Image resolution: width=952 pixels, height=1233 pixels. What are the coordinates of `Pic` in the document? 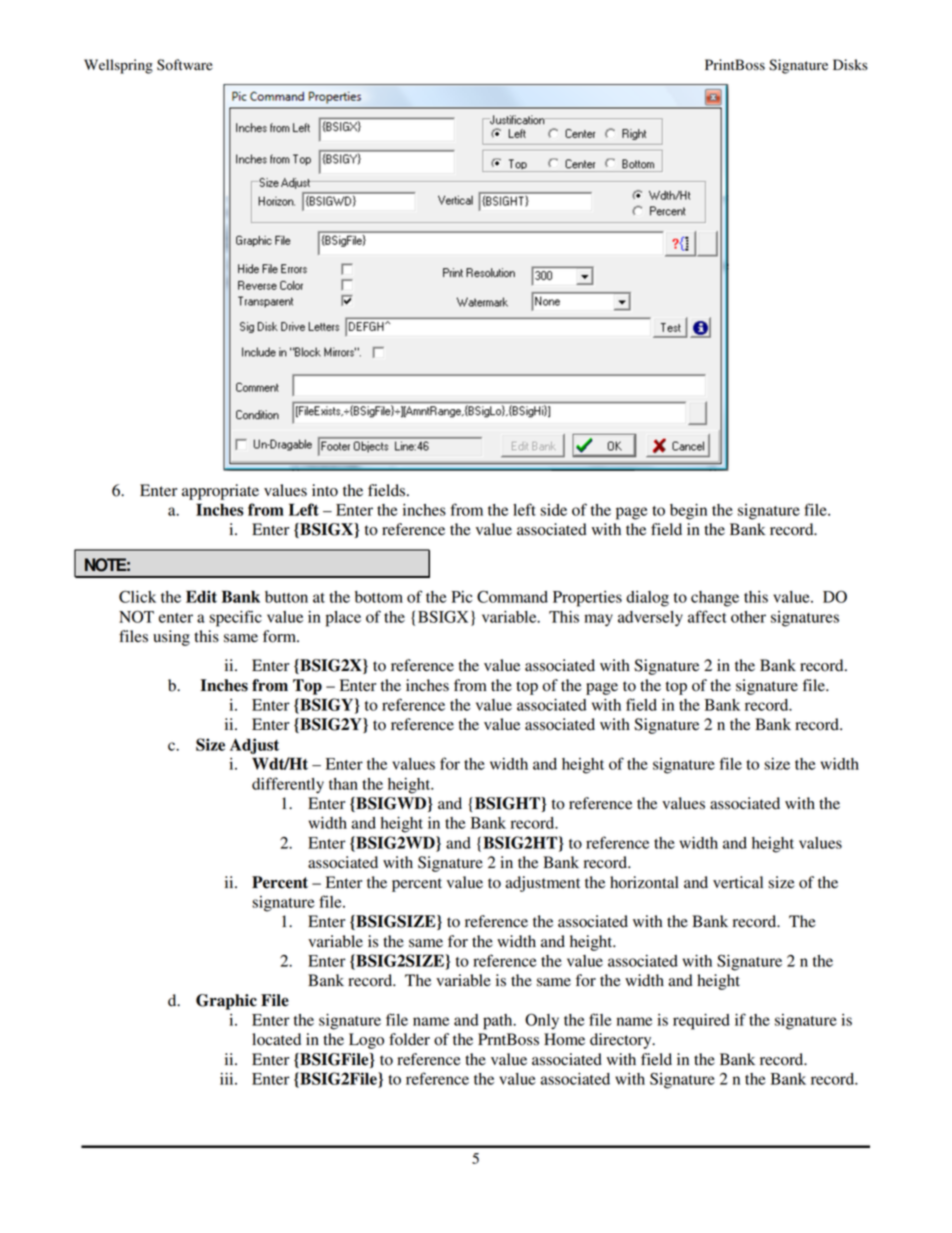 It's located at (462, 597).
